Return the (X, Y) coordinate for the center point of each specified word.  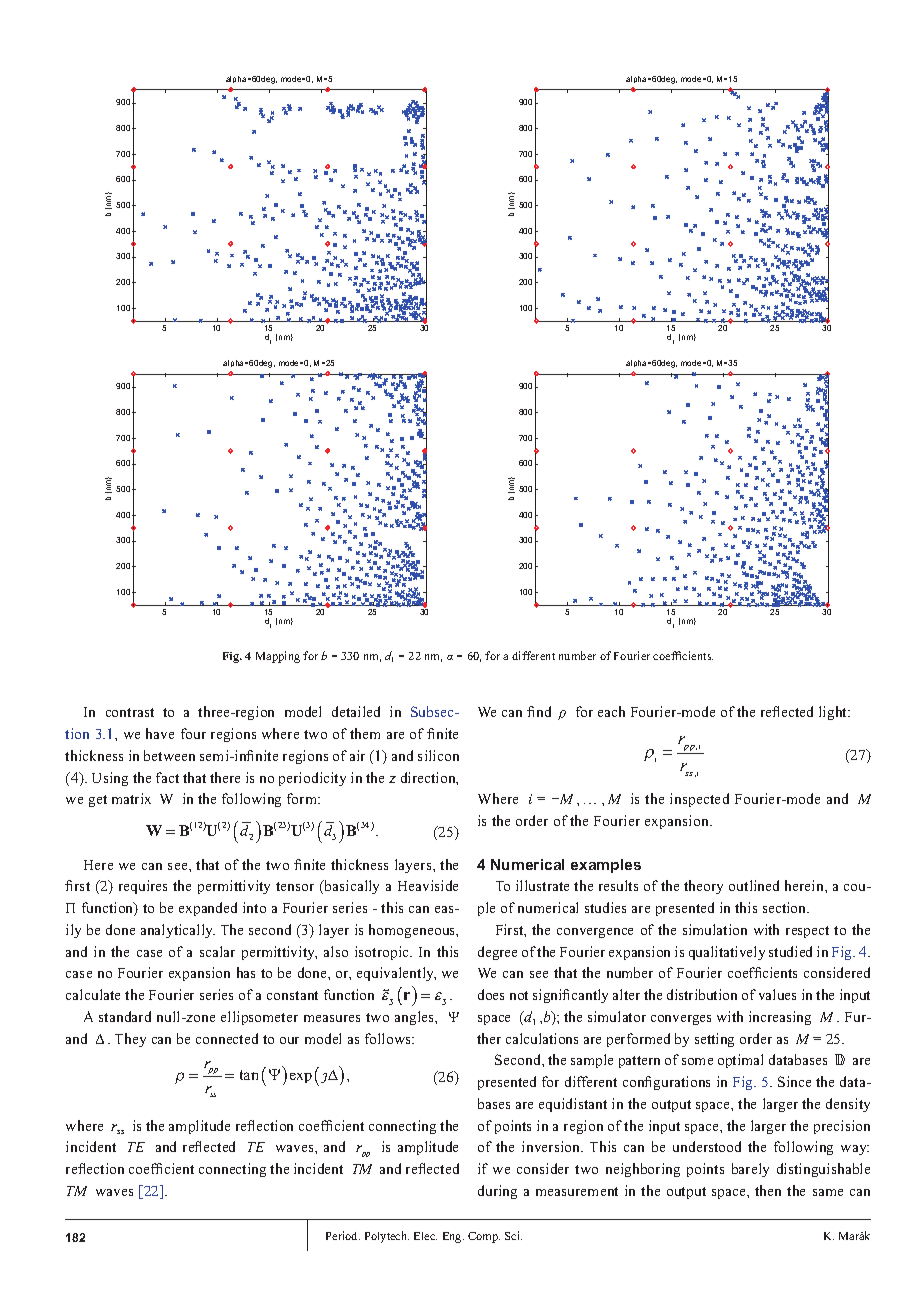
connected (227, 1038)
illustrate (542, 885)
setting (714, 1040)
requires (143, 887)
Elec (425, 1236)
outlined (754, 885)
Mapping (278, 657)
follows (389, 1038)
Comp (484, 1237)
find (539, 711)
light (834, 713)
